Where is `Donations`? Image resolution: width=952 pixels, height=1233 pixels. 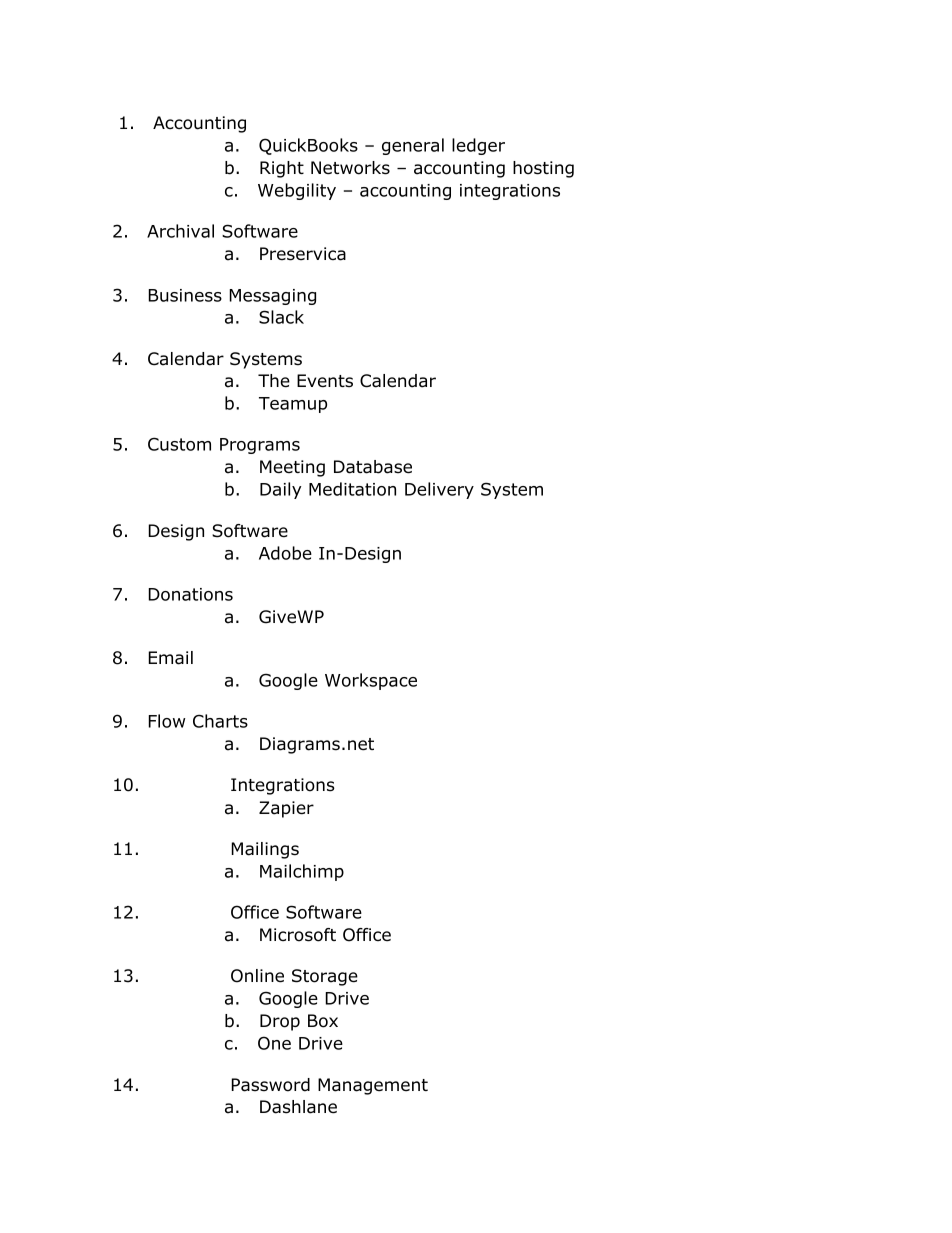
Donations is located at coordinates (190, 594).
